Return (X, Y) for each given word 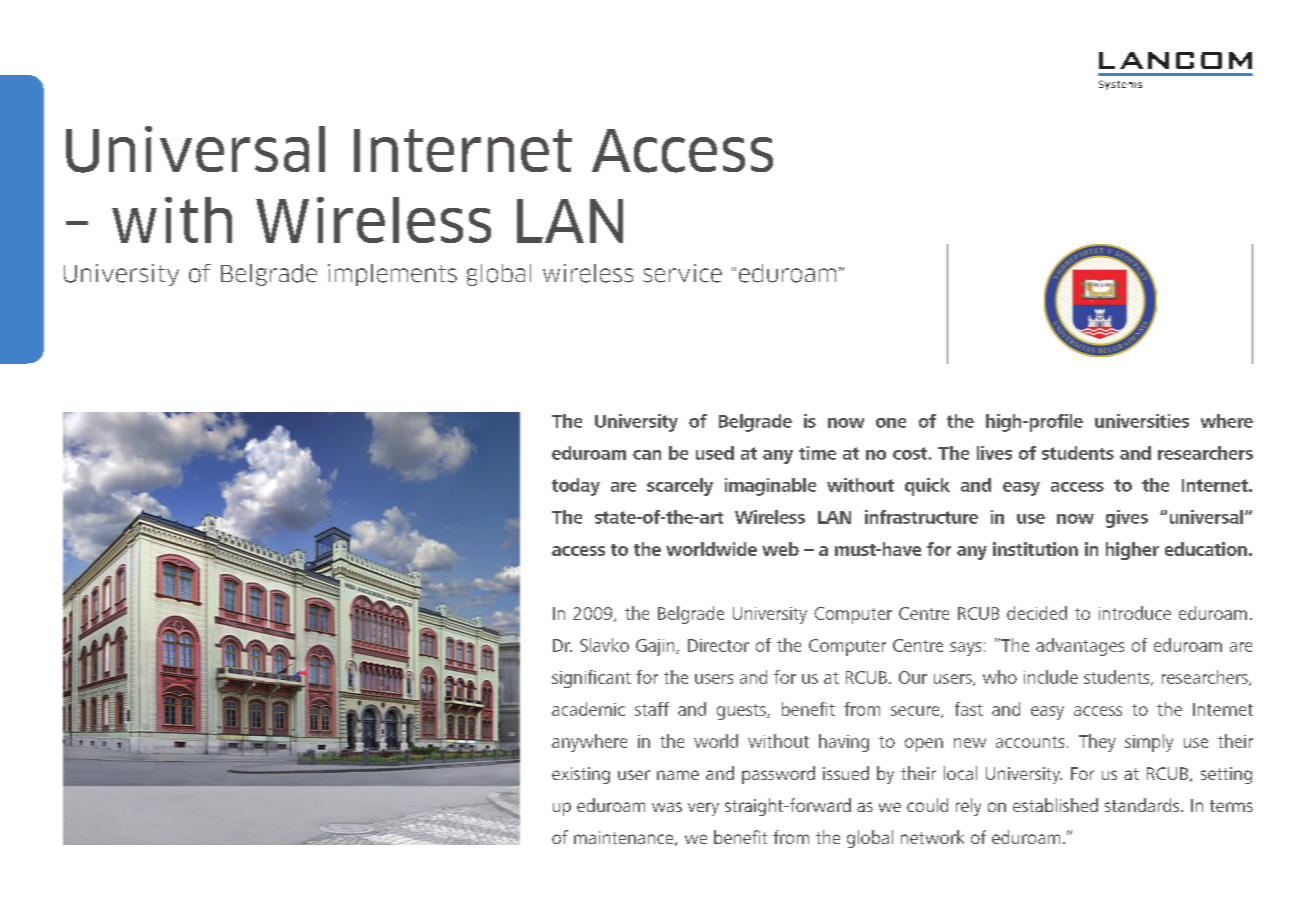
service (682, 273)
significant (591, 679)
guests (742, 712)
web (780, 549)
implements (392, 275)
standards (1143, 805)
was (667, 807)
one (891, 423)
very (703, 809)
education (1206, 549)
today (576, 487)
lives (994, 453)
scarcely (680, 487)
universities (1142, 421)
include (1051, 677)
